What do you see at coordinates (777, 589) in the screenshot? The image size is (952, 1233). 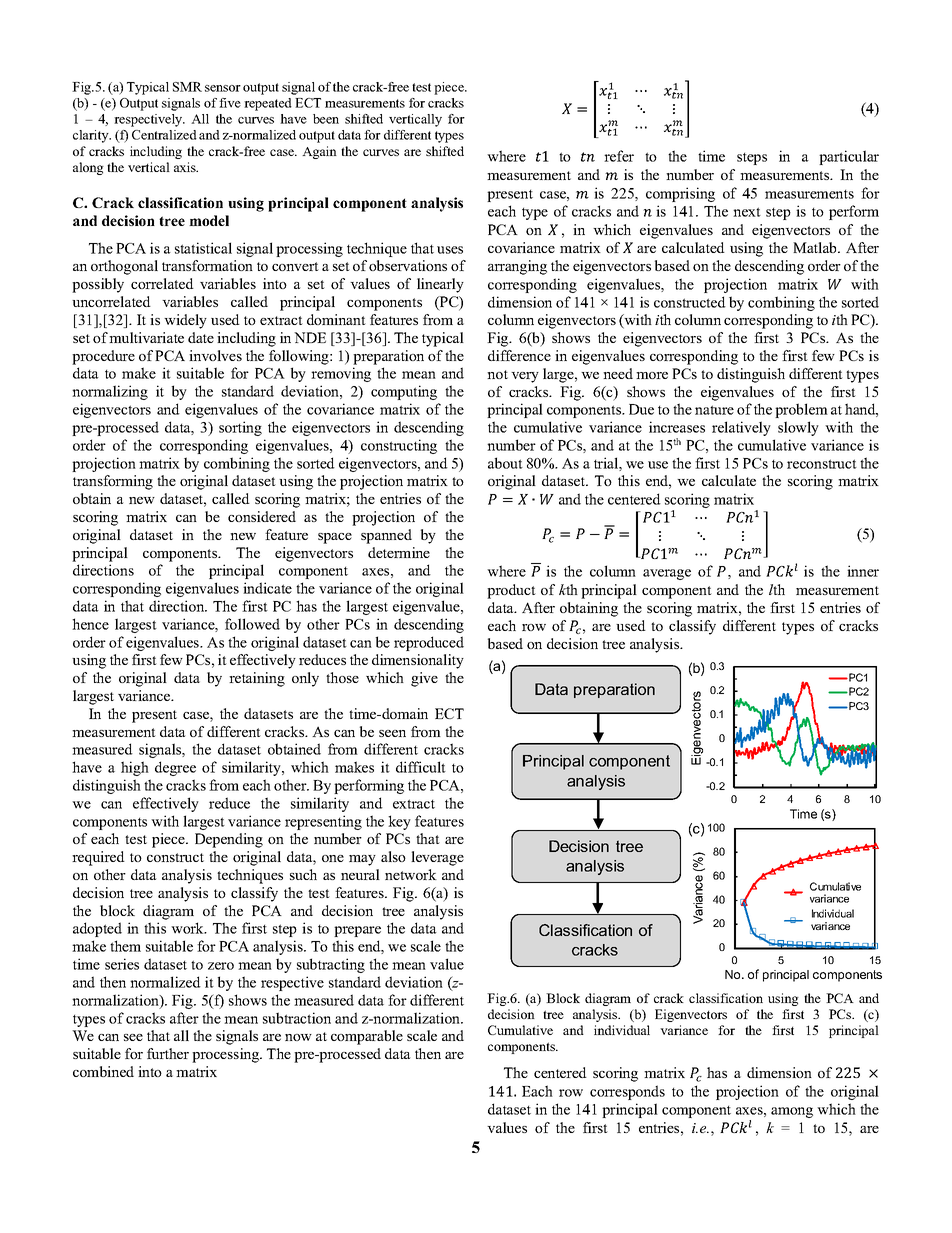 I see `lth` at bounding box center [777, 589].
